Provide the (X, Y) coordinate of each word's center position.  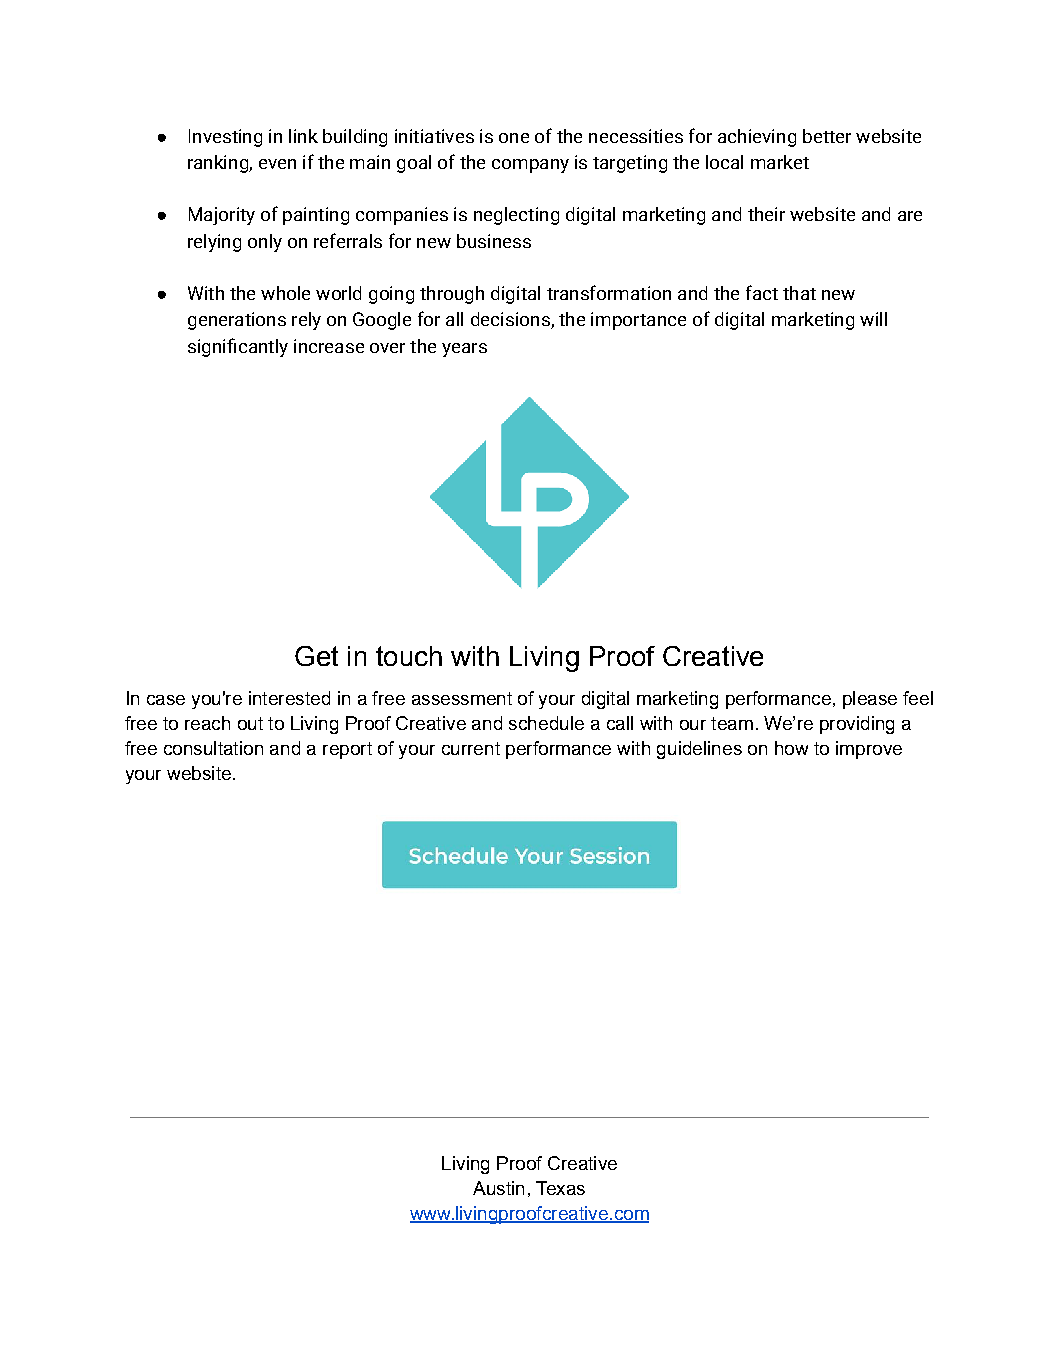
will (873, 319)
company (530, 166)
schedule (546, 723)
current (471, 748)
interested (289, 698)
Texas (560, 1188)
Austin (498, 1188)
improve (869, 750)
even (277, 164)
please (870, 700)
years (464, 350)
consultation (213, 748)
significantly (238, 347)
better (827, 136)
